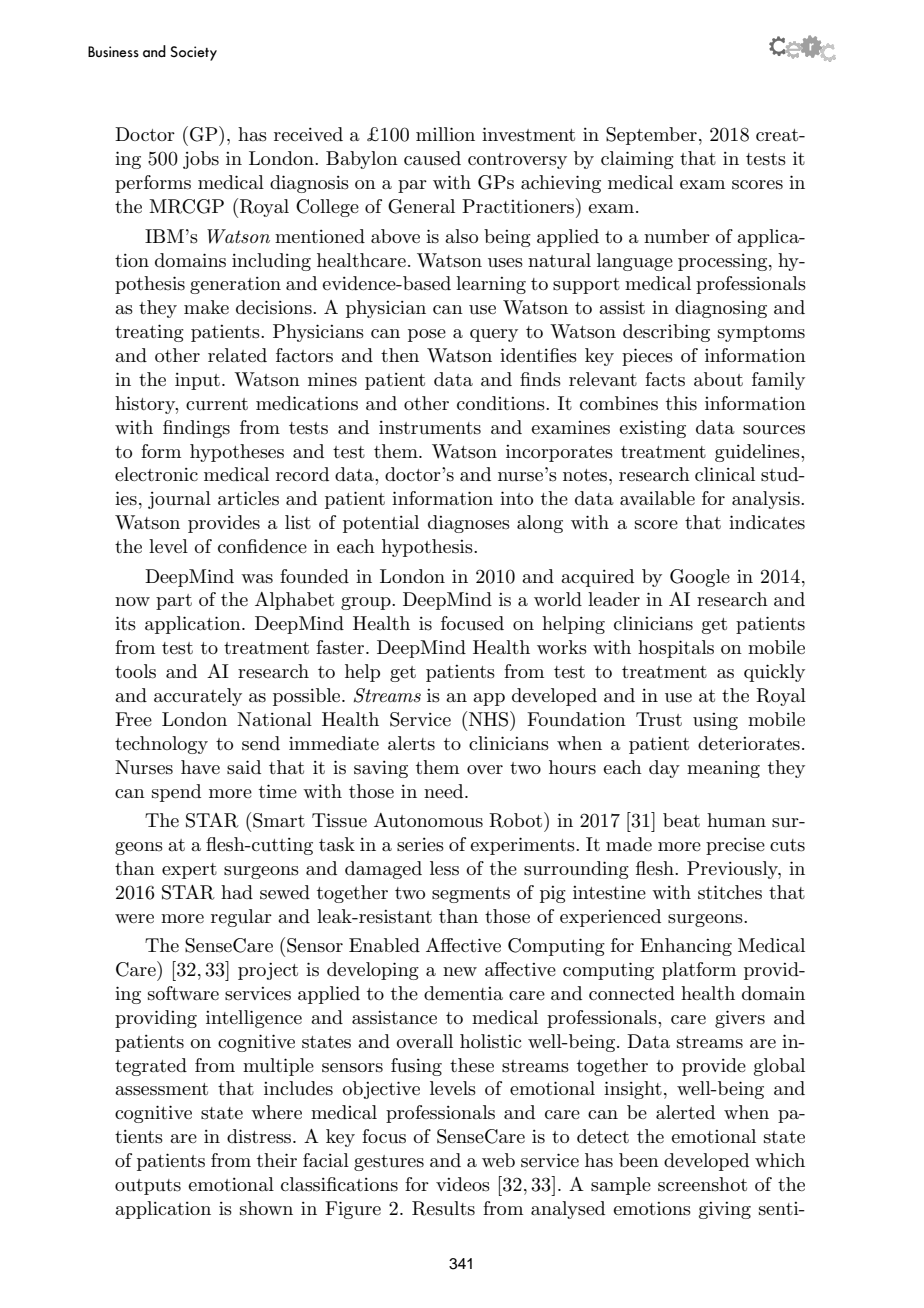 This screenshot has width=924, height=1308. I want to click on Autonomous, so click(428, 820).
